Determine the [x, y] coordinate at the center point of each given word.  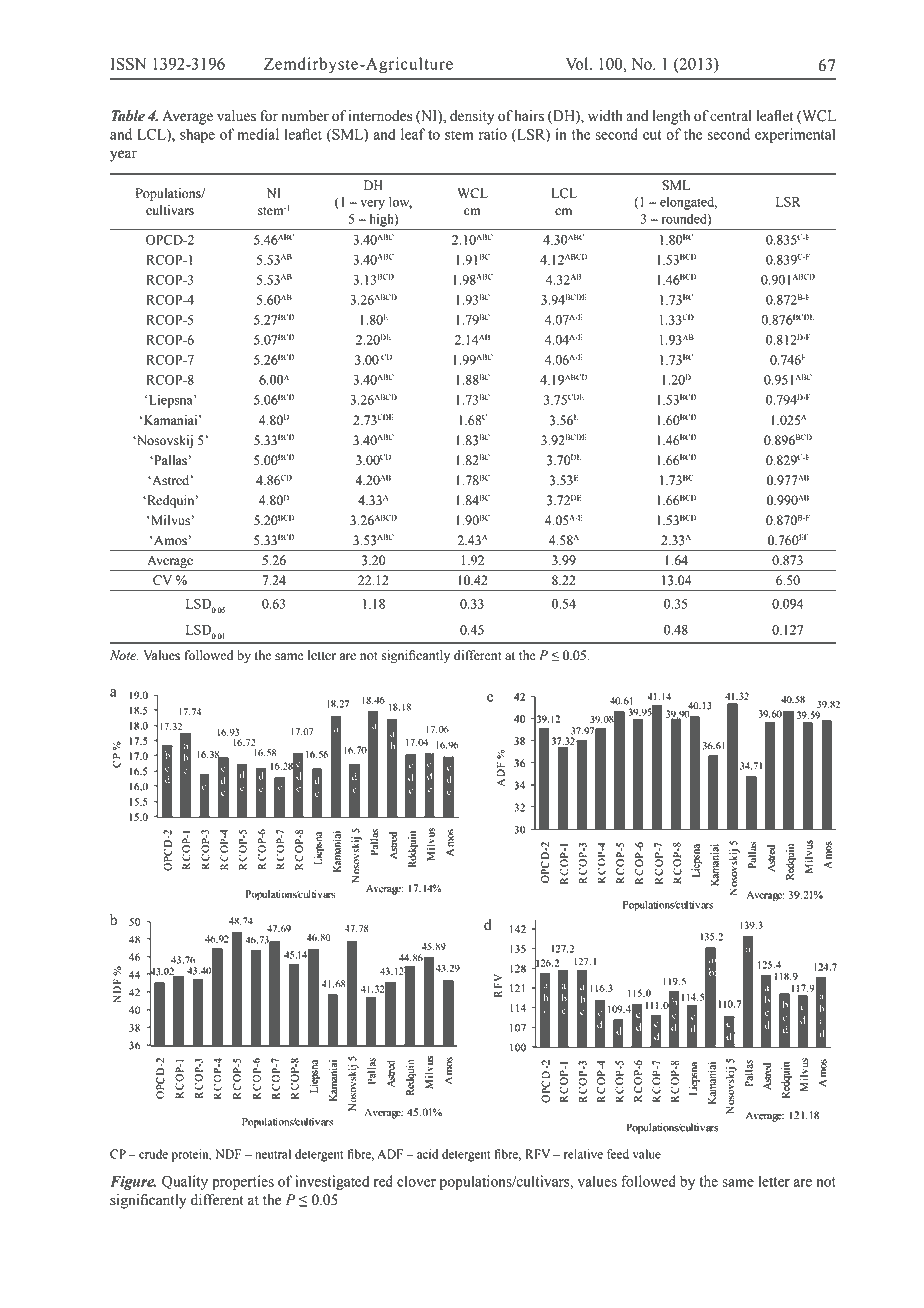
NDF [228, 1154]
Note [124, 655]
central [731, 116]
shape [197, 135]
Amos [169, 540]
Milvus [169, 520]
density [472, 117]
